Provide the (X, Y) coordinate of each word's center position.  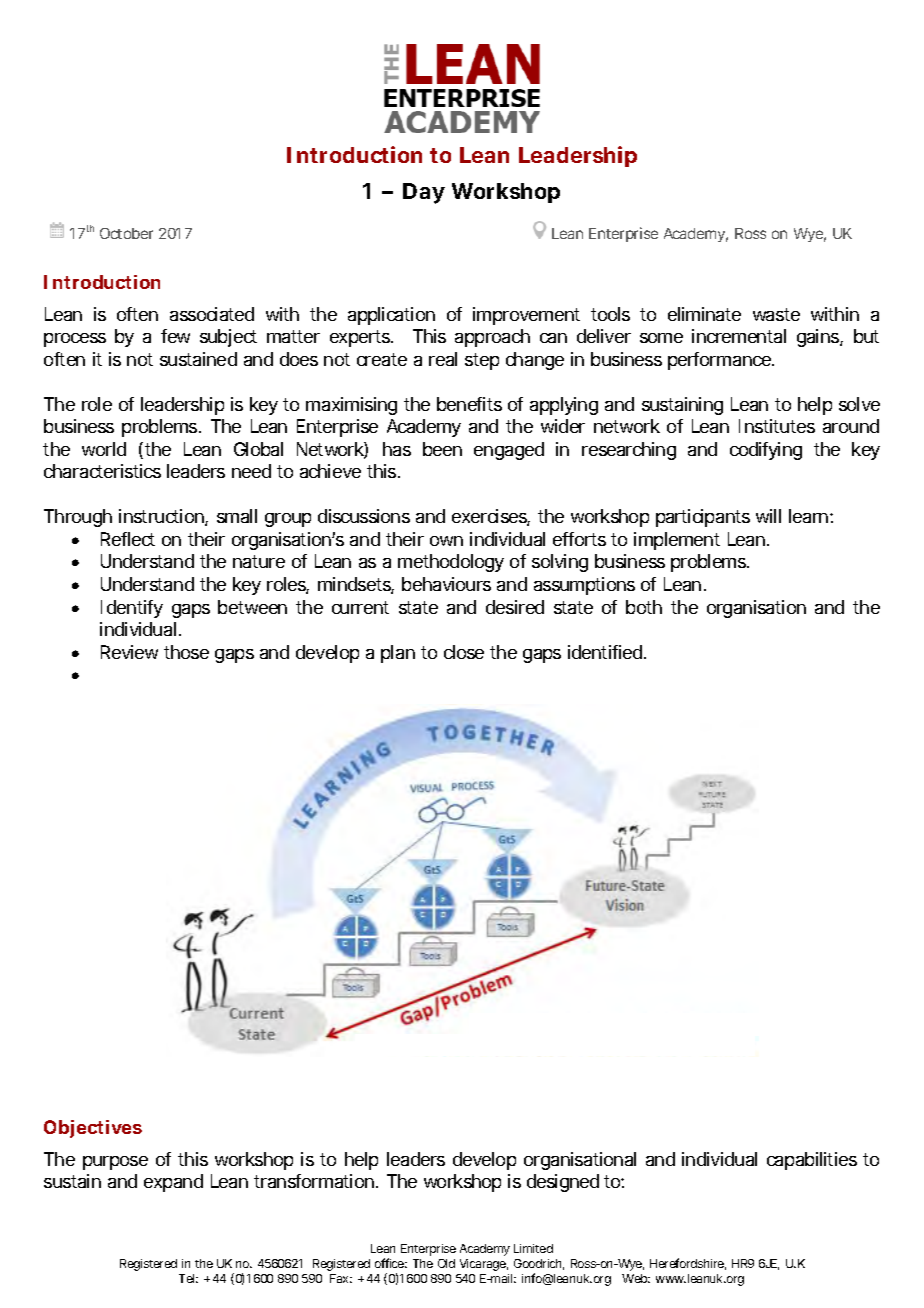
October (126, 233)
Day (424, 193)
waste (776, 314)
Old (446, 1263)
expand (173, 1183)
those (186, 652)
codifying (766, 451)
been (442, 449)
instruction (162, 517)
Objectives (93, 1129)
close (464, 652)
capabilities (812, 1161)
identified (606, 652)
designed (563, 1183)
